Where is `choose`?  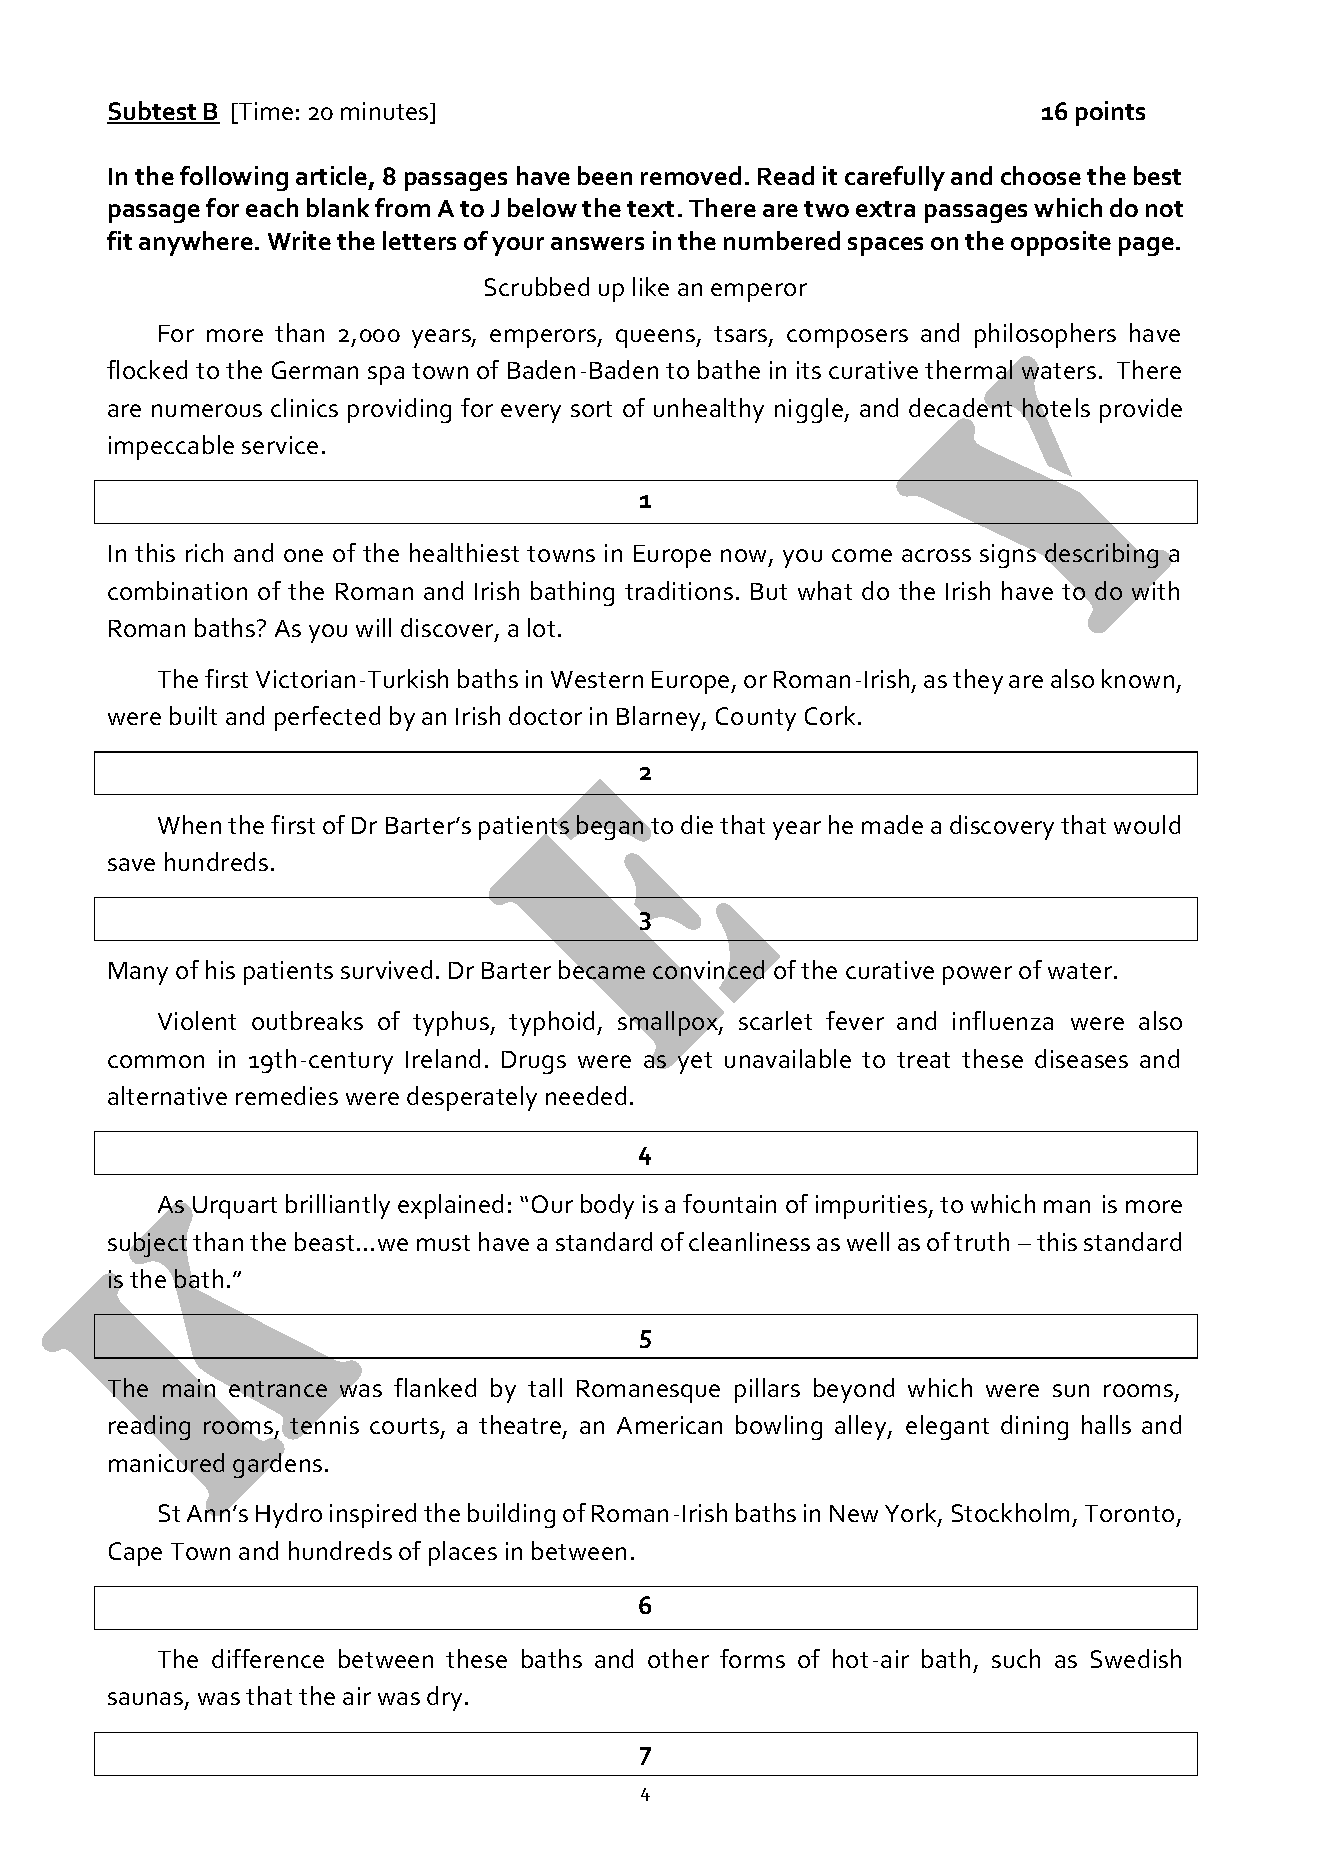
choose is located at coordinates (1041, 175).
